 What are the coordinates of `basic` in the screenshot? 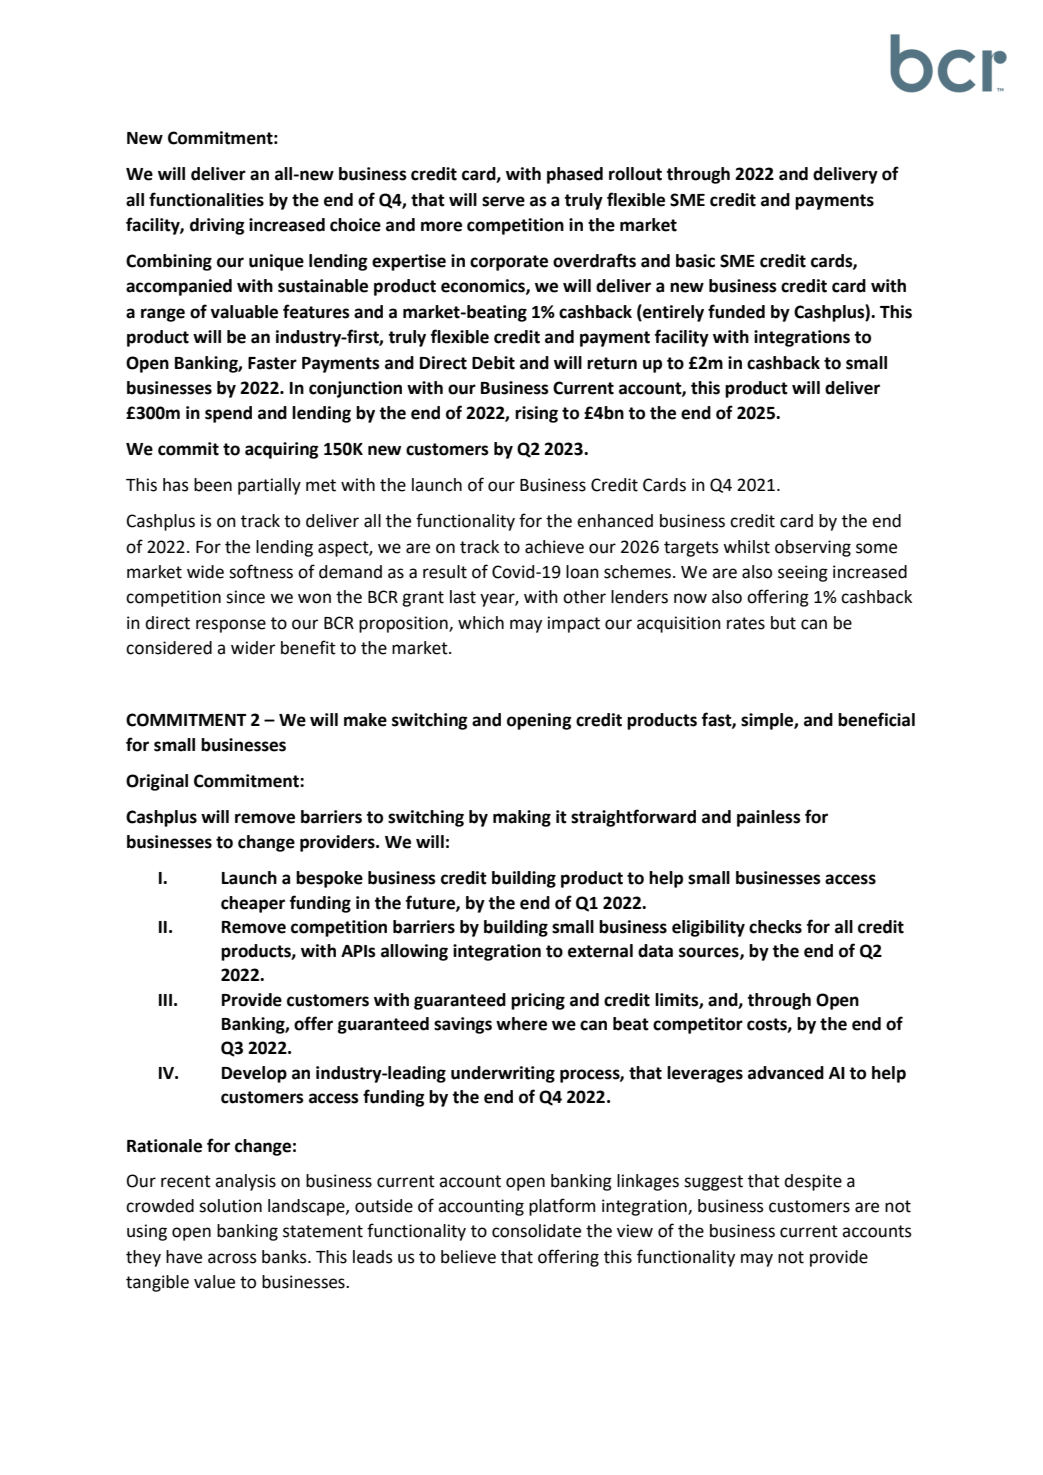 It's located at (695, 261).
